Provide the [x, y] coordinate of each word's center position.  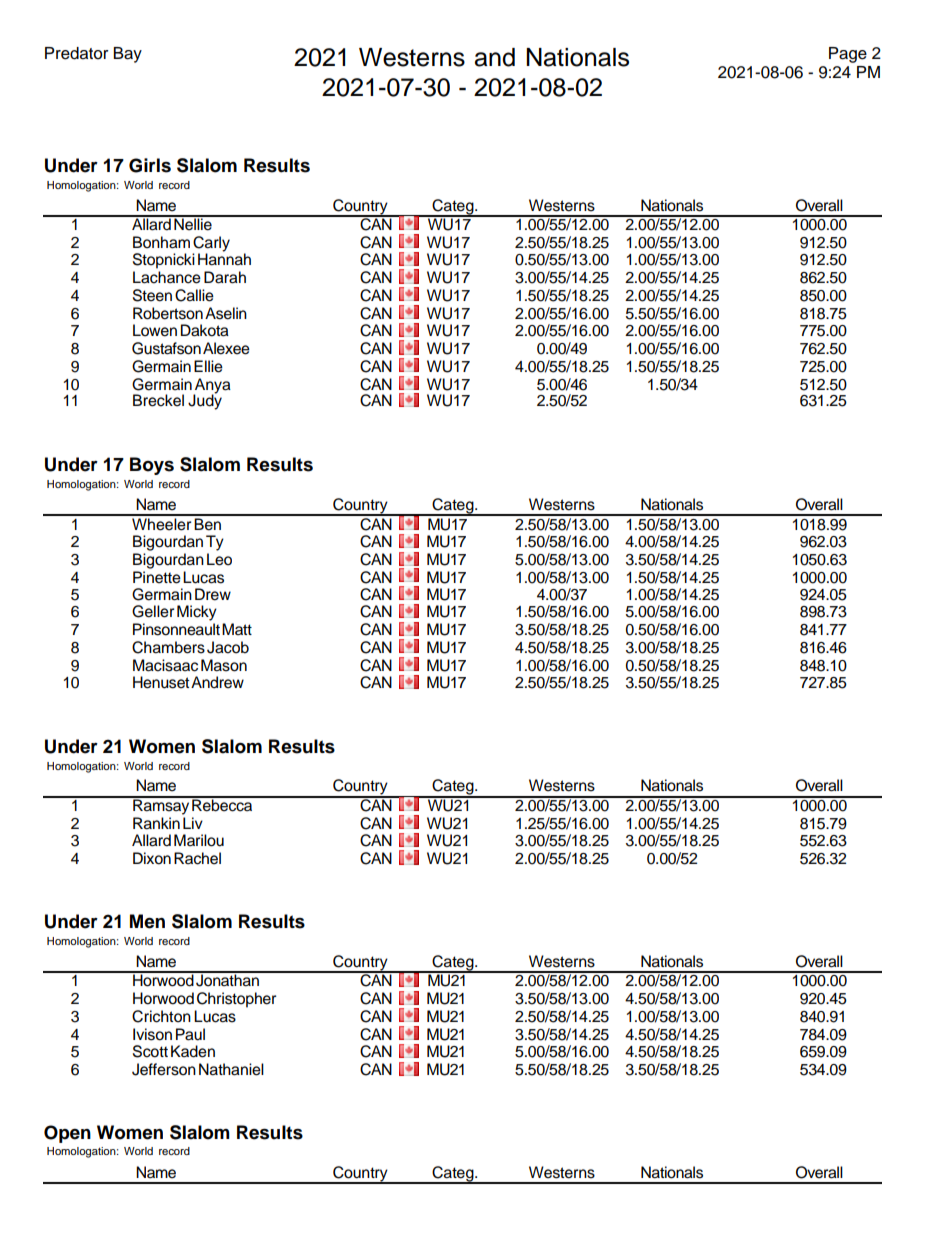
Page [848, 55]
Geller [153, 611]
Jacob [228, 647]
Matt [237, 629]
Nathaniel [231, 1069]
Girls [150, 165]
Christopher [236, 1000]
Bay [127, 55]
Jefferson [164, 1069]
